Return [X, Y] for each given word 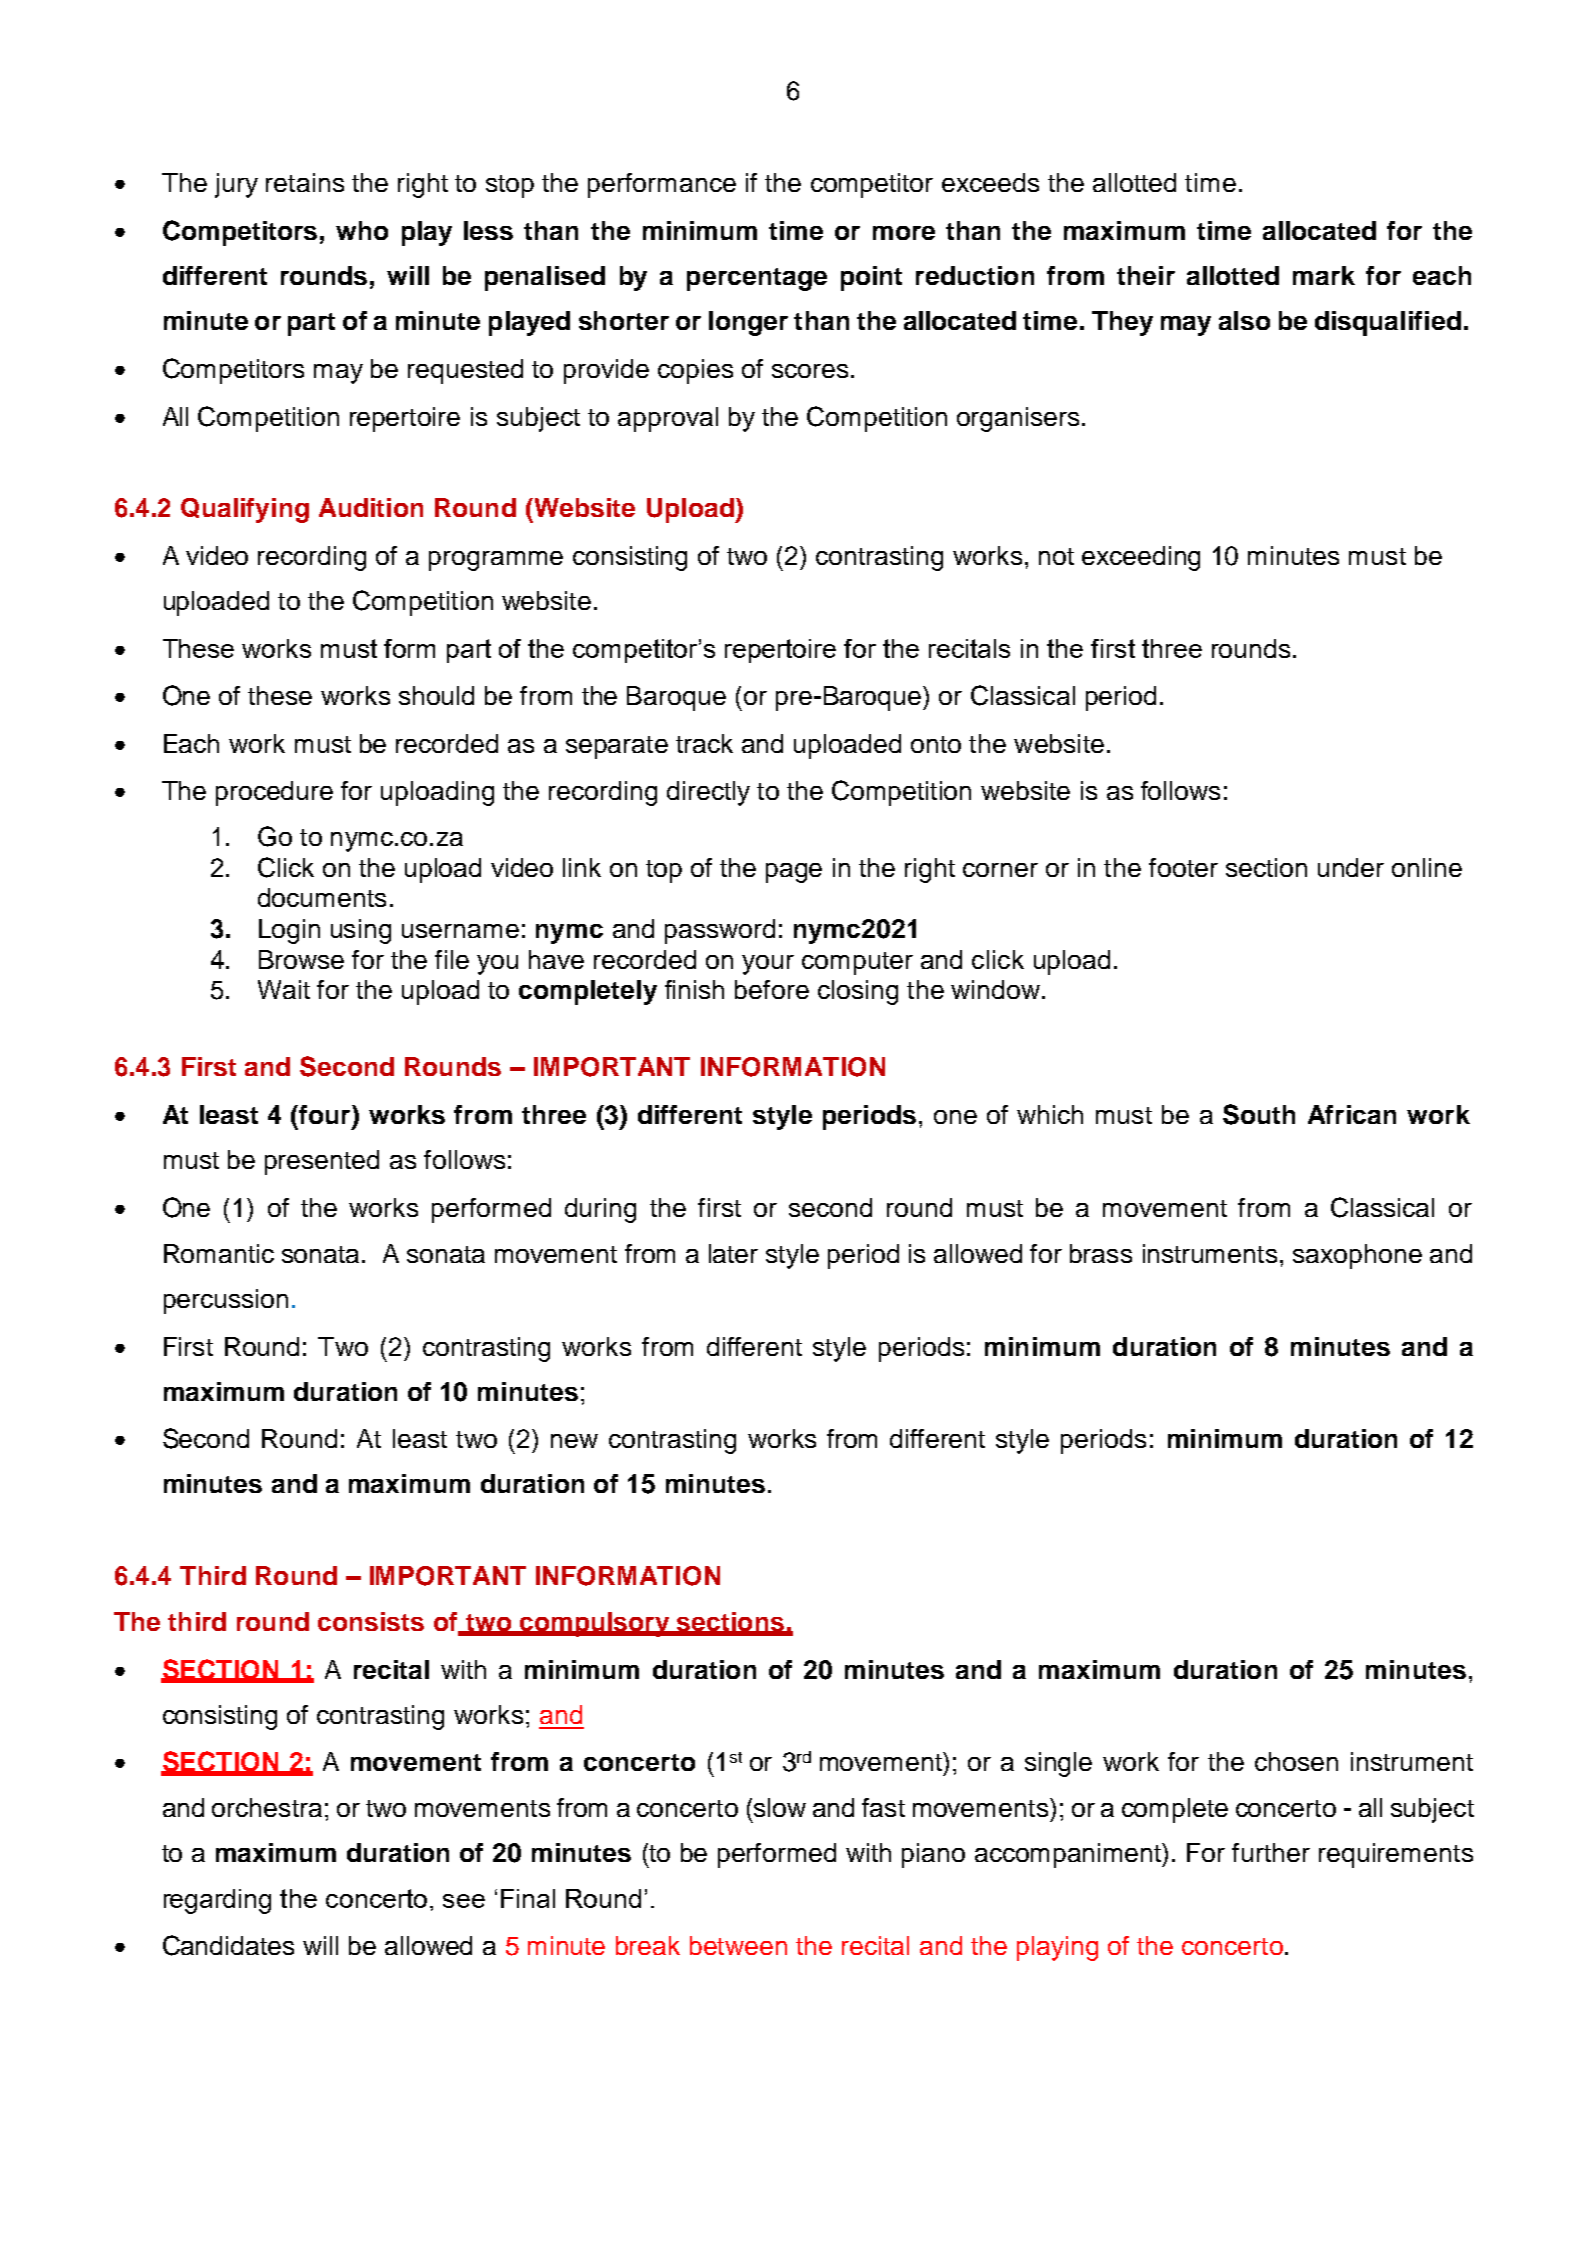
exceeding [1141, 558]
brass [1101, 1253]
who [362, 230]
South [1259, 1114]
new [574, 1441]
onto [936, 744]
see [464, 1901]
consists [371, 1621]
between [738, 1945]
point [871, 278]
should [436, 695]
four [325, 1114]
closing [858, 992]
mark [1324, 275]
